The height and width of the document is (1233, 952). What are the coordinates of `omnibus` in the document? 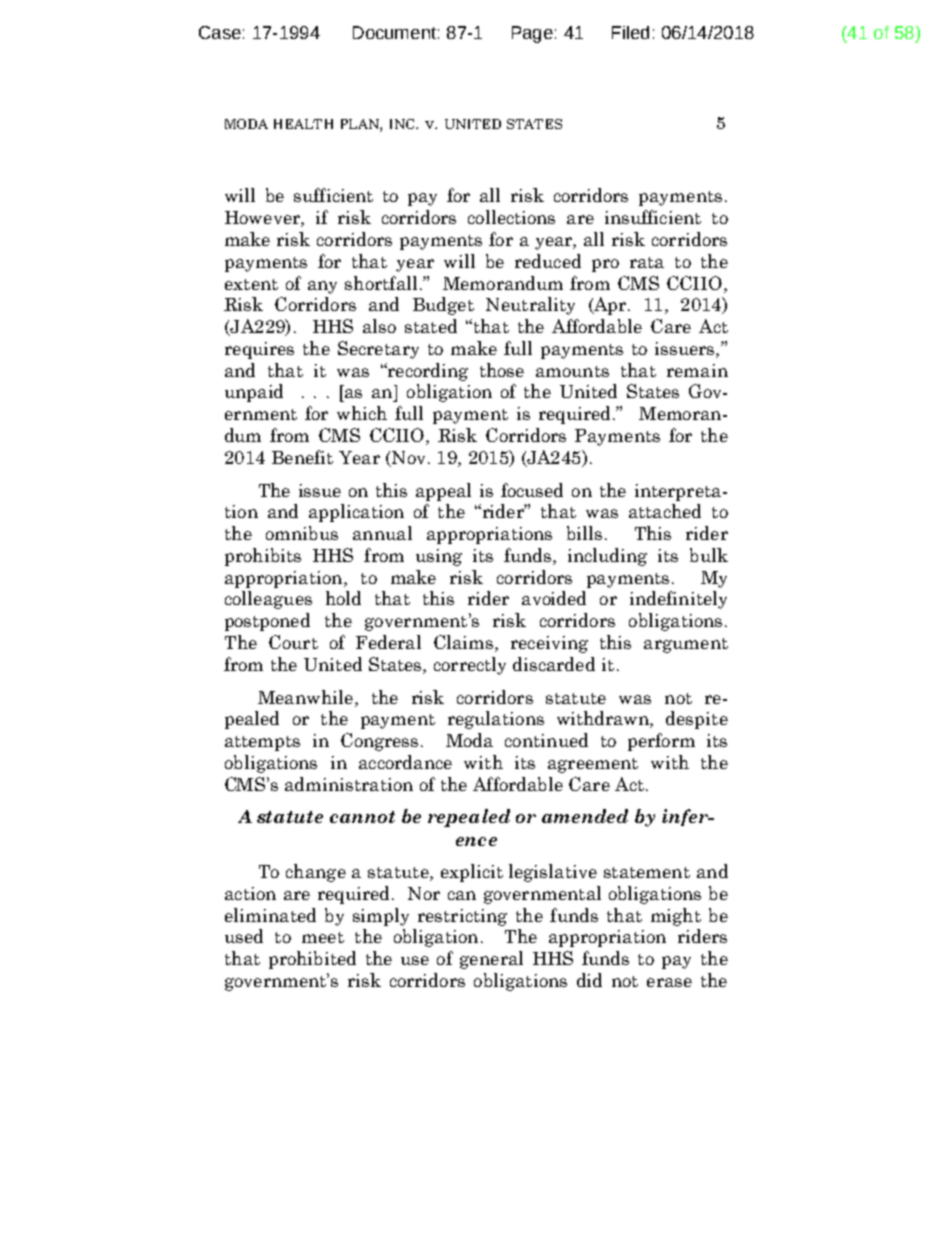 It's located at (302, 533).
